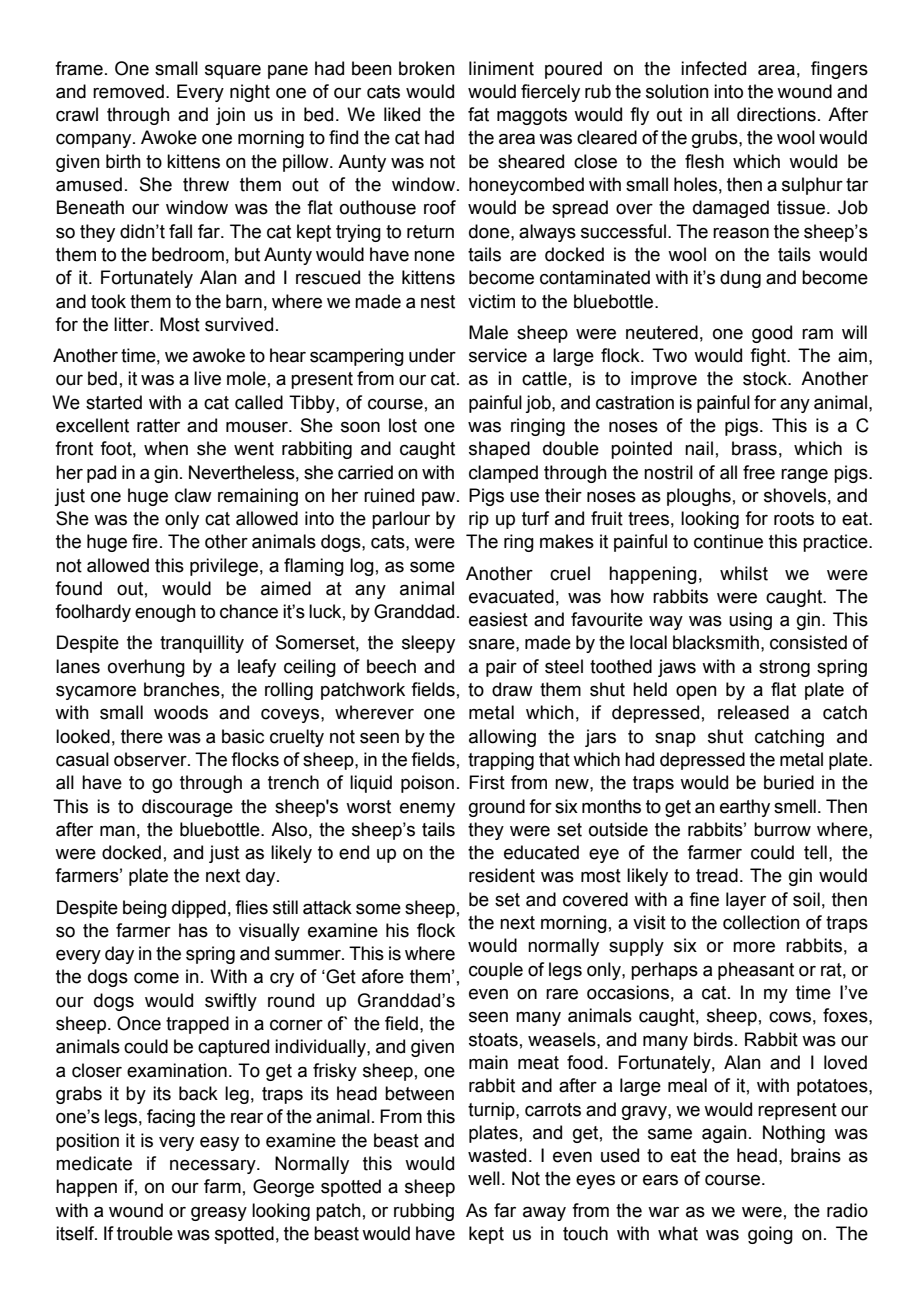  I want to click on well, so click(484, 1178).
